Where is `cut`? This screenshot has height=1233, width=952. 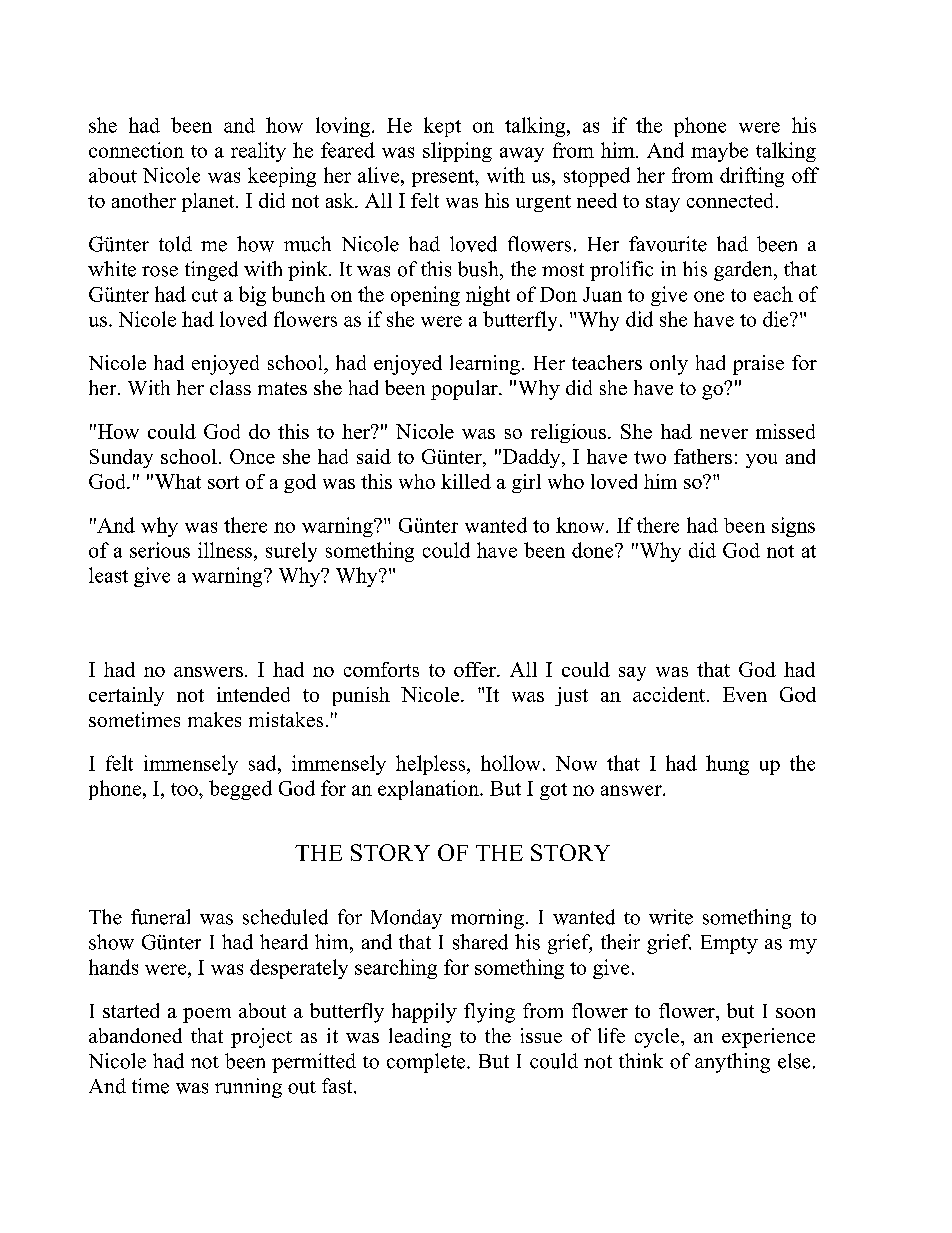
cut is located at coordinates (205, 295).
